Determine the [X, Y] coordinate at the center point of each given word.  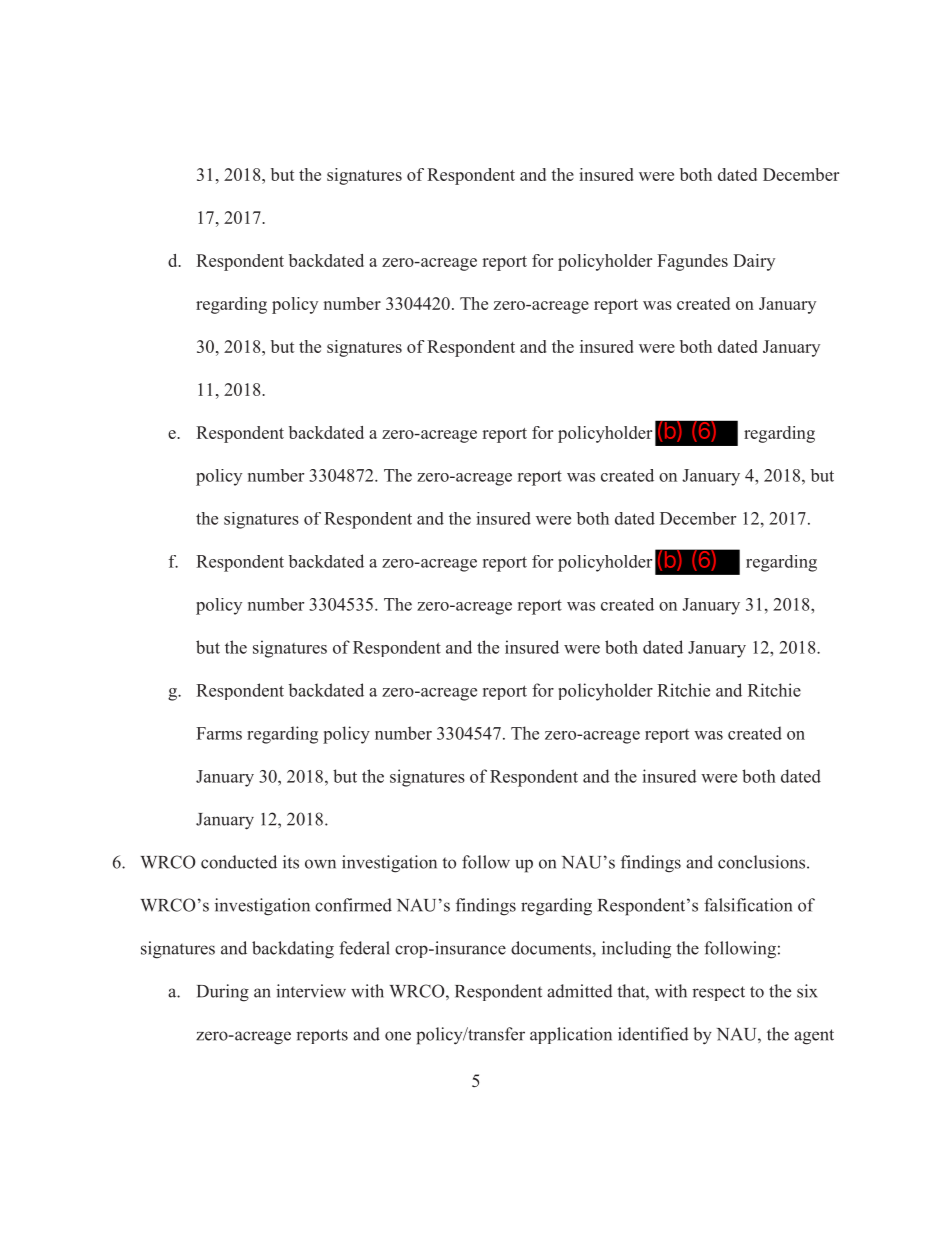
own [320, 864]
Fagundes [692, 262]
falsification [748, 905]
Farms [219, 733]
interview [311, 991]
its [291, 862]
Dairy [754, 262]
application [571, 1035]
